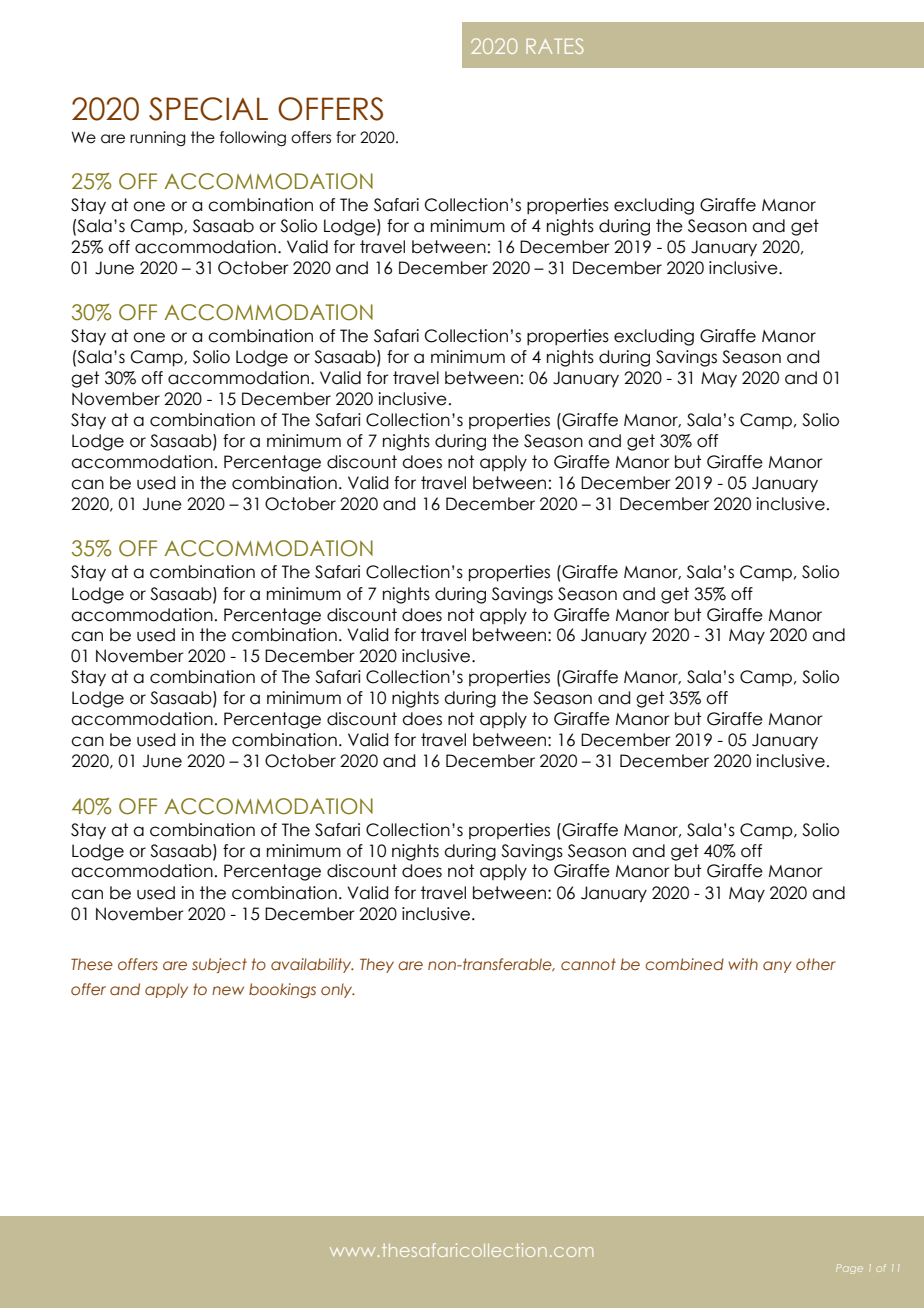 This image has height=1308, width=924. I want to click on SPECIAL, so click(208, 109).
